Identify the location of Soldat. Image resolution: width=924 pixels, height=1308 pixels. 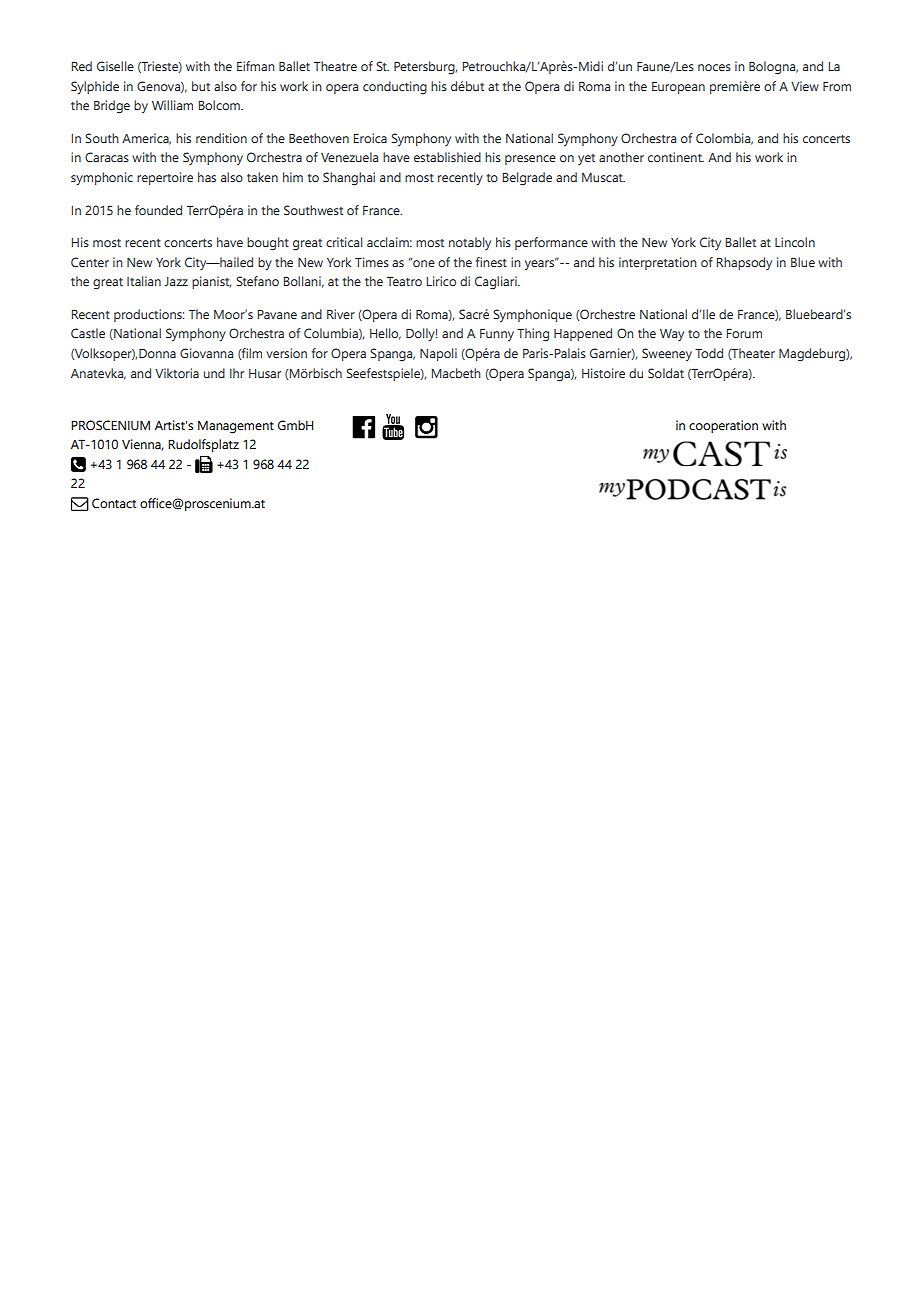
(666, 373).
